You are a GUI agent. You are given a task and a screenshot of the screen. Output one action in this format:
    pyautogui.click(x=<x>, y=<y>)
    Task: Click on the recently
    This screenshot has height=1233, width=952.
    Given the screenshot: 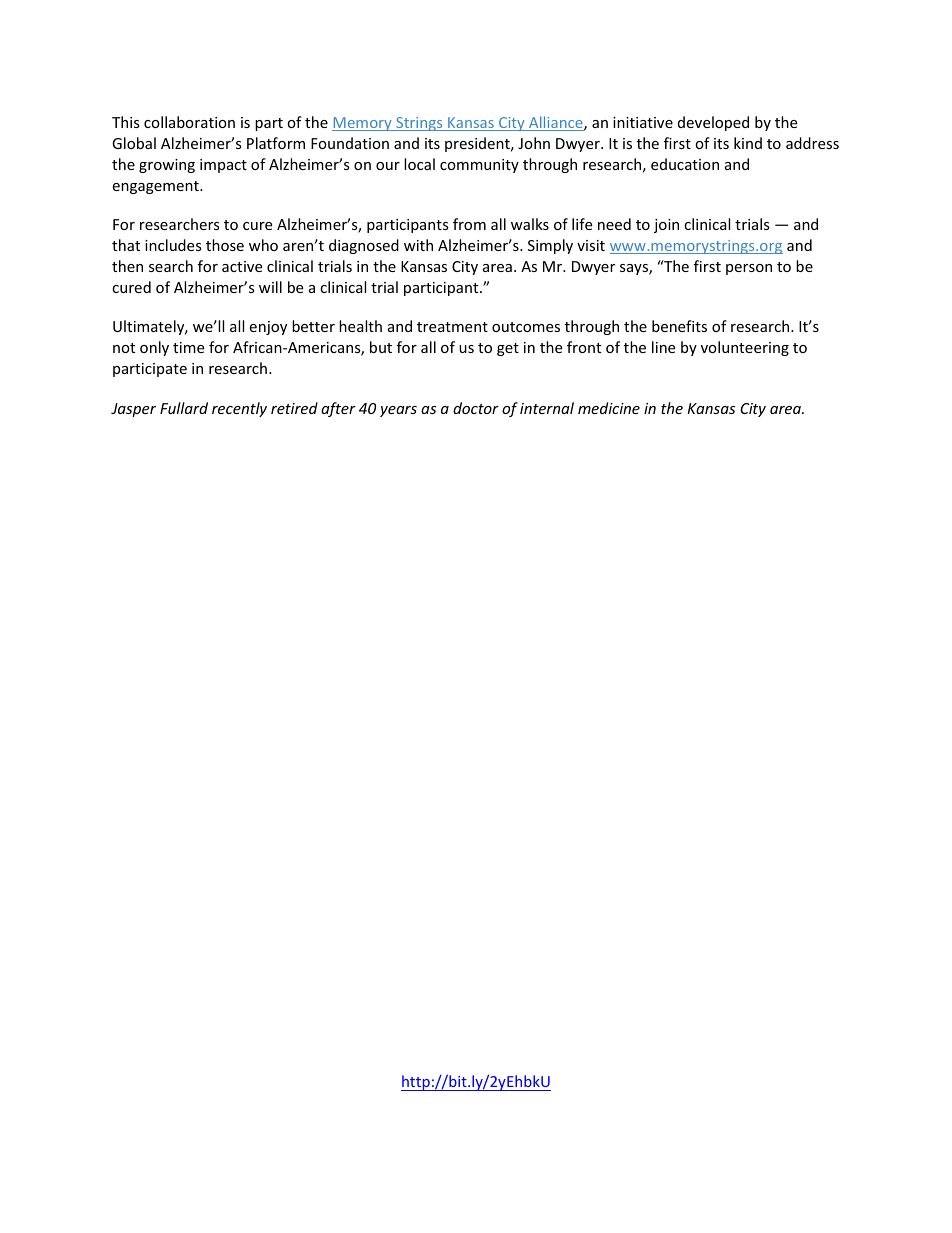 What is the action you would take?
    pyautogui.click(x=239, y=409)
